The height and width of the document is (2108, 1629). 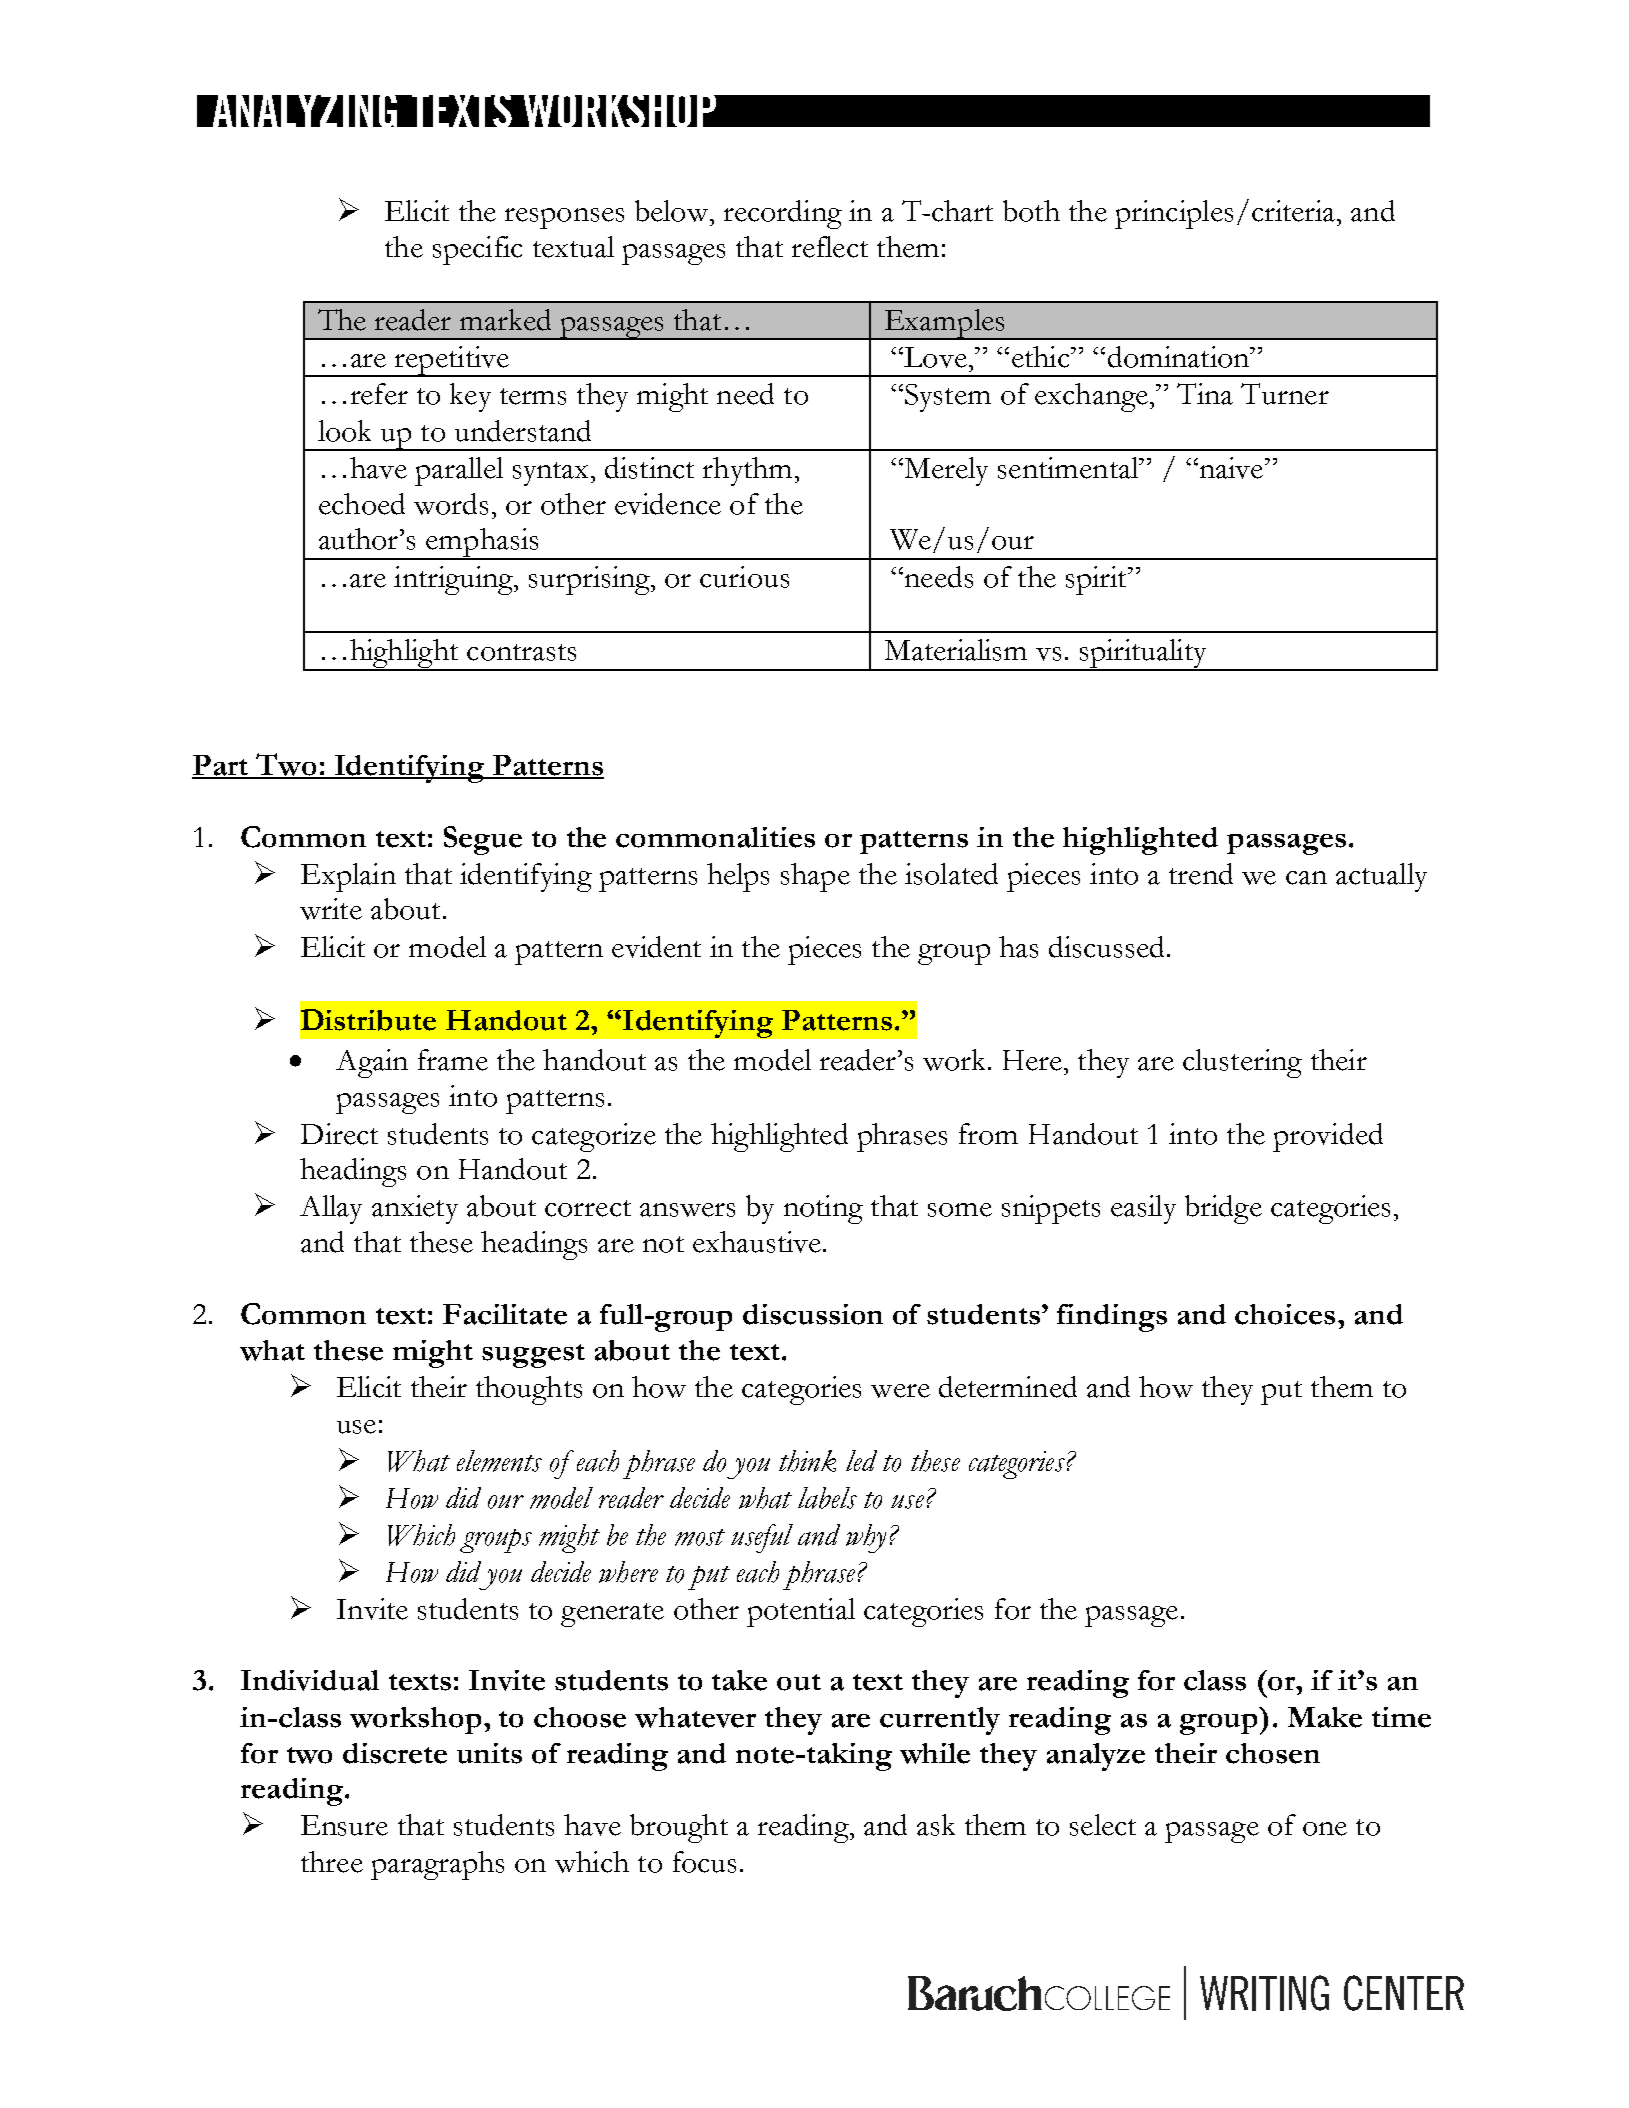 What do you see at coordinates (988, 1134) in the document?
I see `from` at bounding box center [988, 1134].
